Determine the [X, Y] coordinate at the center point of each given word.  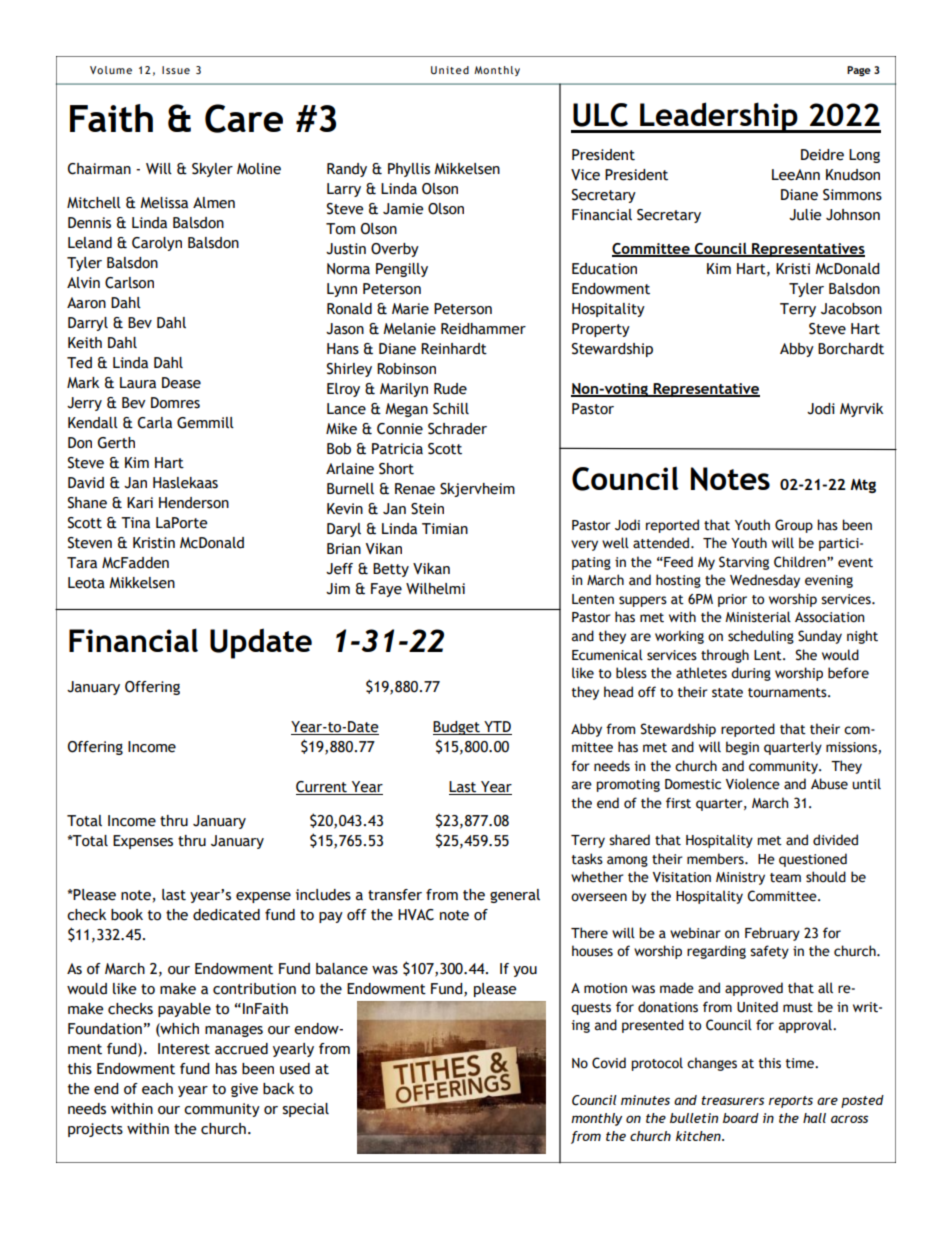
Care [244, 118]
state [727, 693]
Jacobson [851, 309]
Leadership [719, 117]
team [785, 878]
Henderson [194, 503]
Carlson [129, 283]
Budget [457, 728]
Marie [410, 309]
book [127, 915]
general [515, 896]
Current [322, 788]
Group [794, 526]
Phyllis [409, 170]
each [157, 1089]
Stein [427, 509]
